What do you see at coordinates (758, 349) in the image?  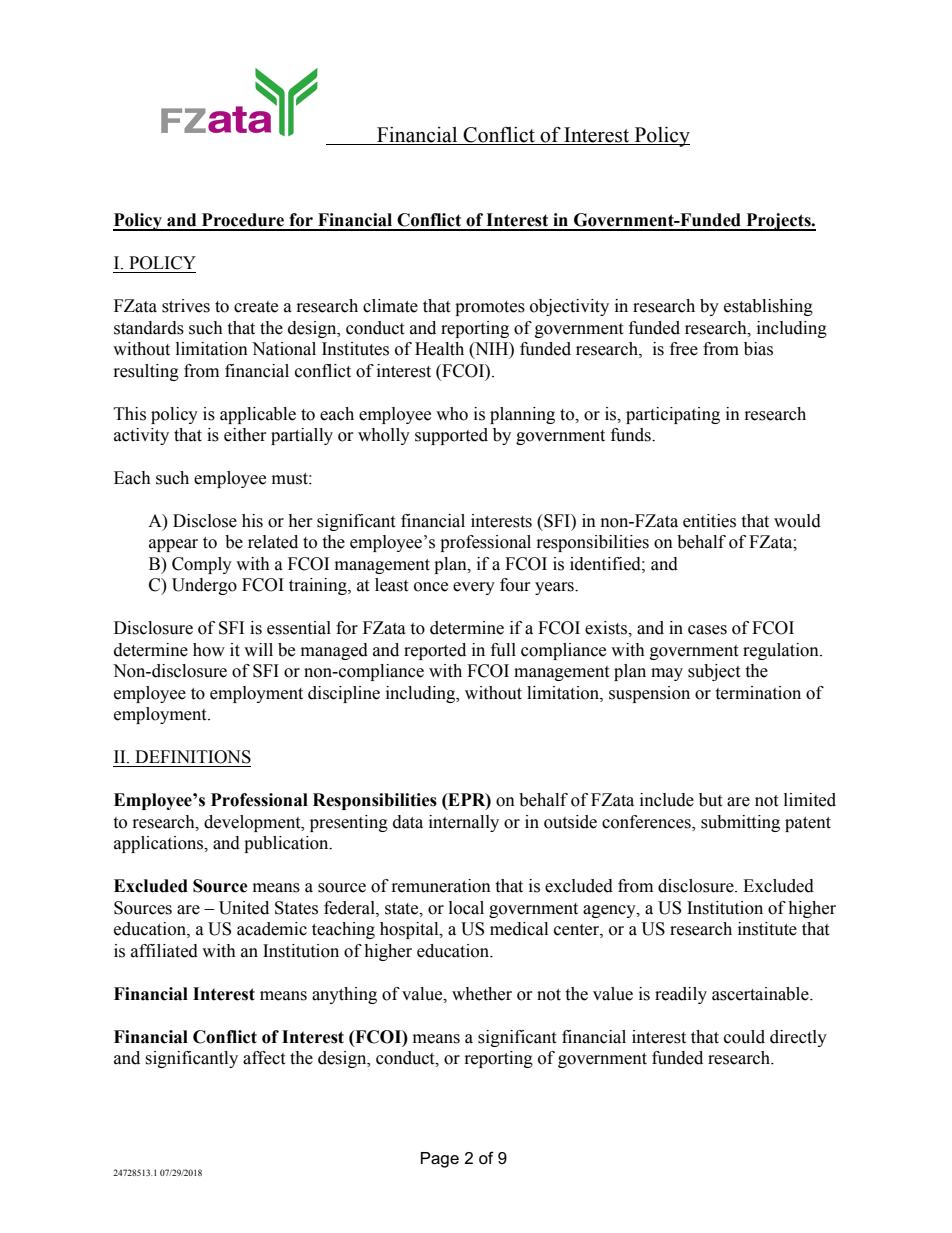 I see `bias` at bounding box center [758, 349].
